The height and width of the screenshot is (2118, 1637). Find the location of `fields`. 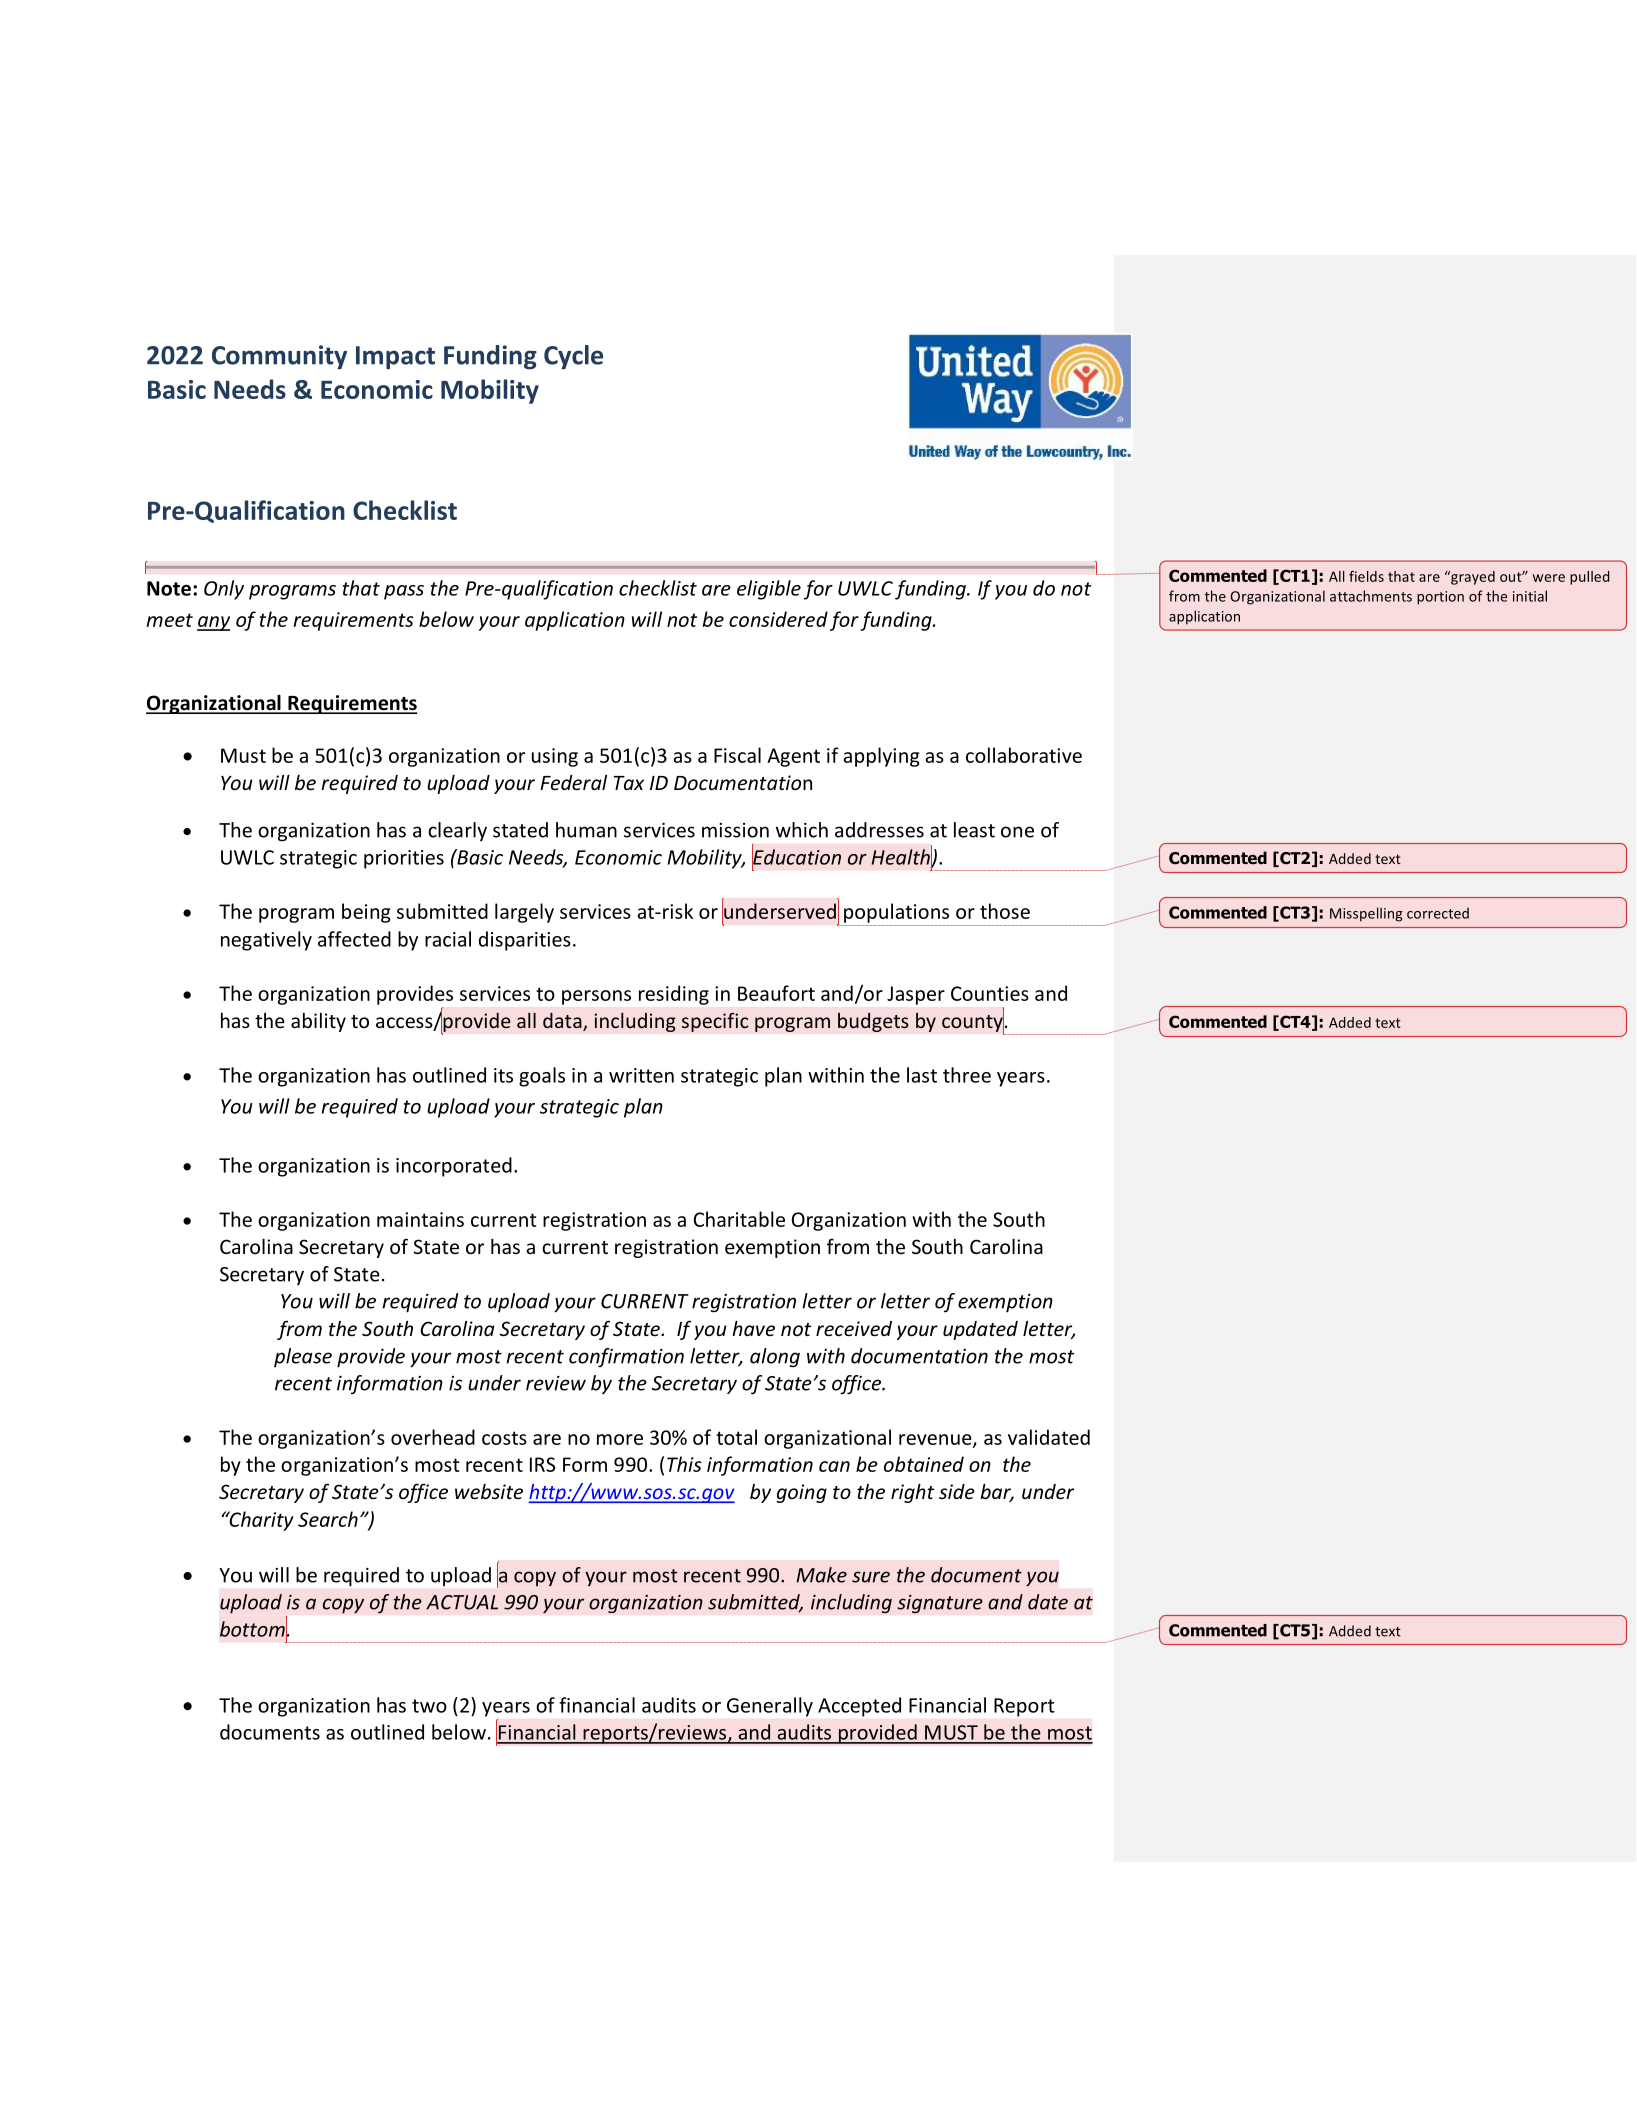

fields is located at coordinates (1366, 576).
